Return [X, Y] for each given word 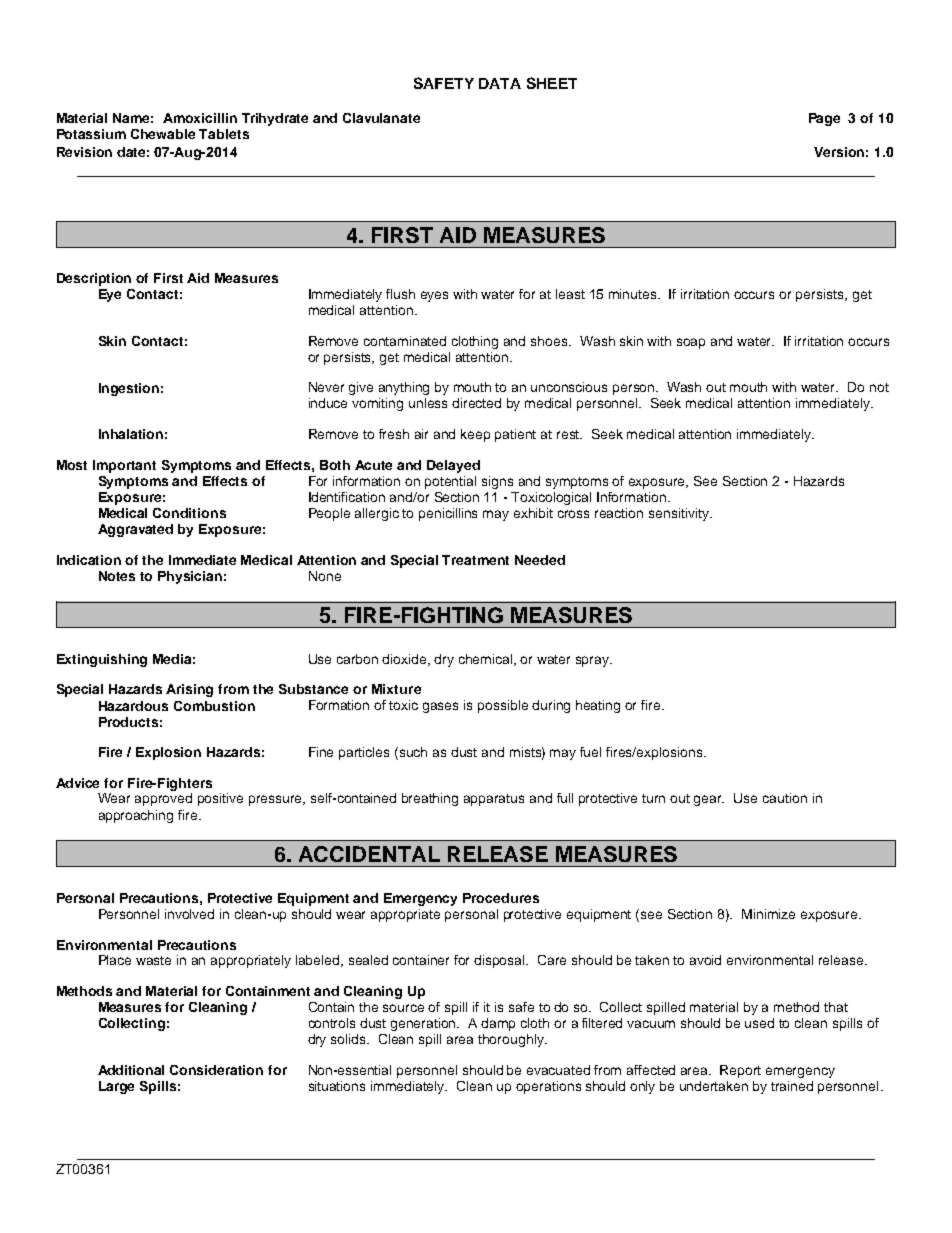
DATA [500, 83]
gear [709, 800]
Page [824, 119]
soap [691, 343]
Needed [540, 560]
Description [94, 279]
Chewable [163, 134]
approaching [136, 816]
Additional [131, 1070]
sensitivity [680, 514]
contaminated [405, 341]
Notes [117, 576]
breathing [430, 799]
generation [425, 1024]
